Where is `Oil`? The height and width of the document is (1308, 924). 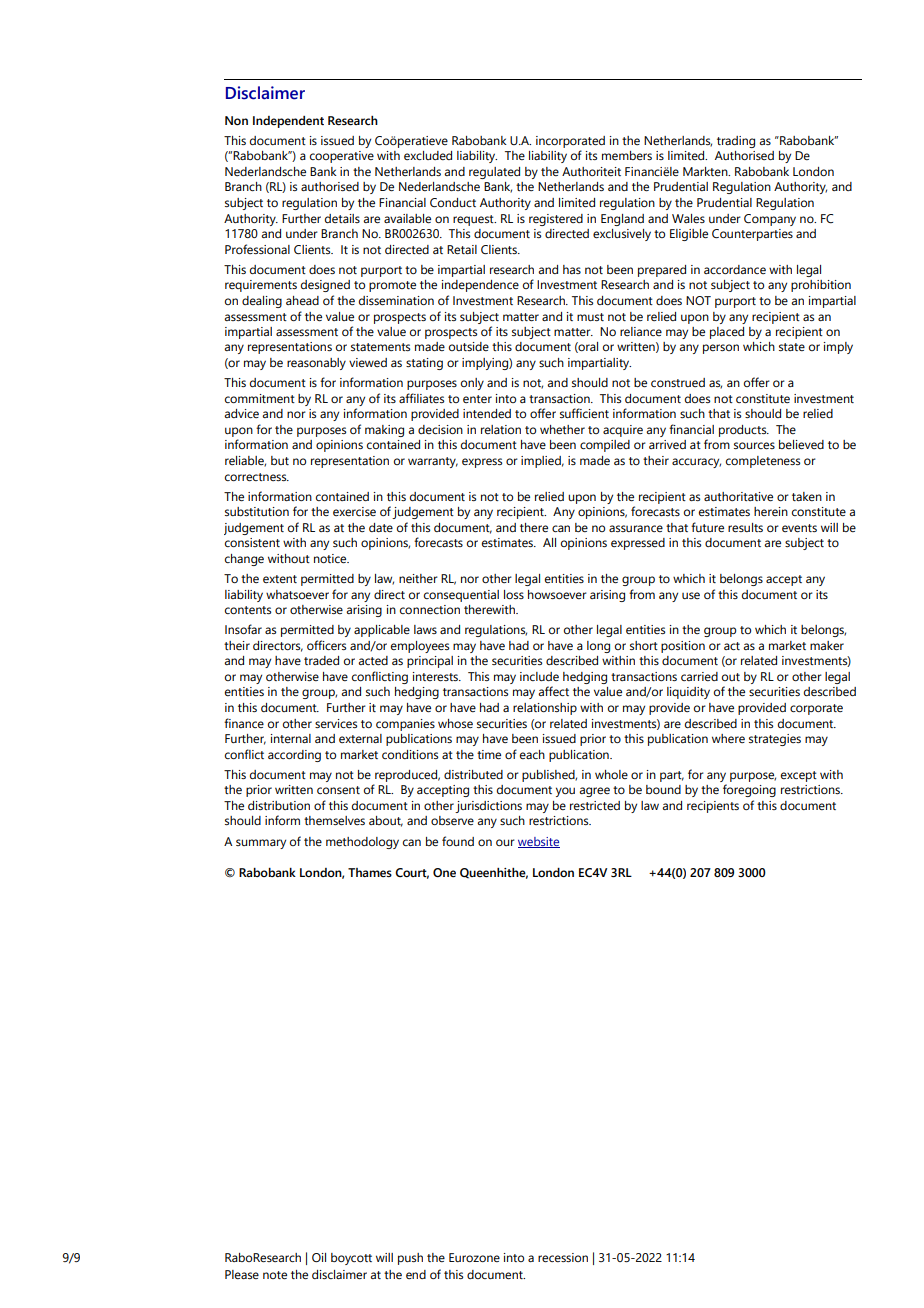
Oil is located at coordinates (319, 1257).
